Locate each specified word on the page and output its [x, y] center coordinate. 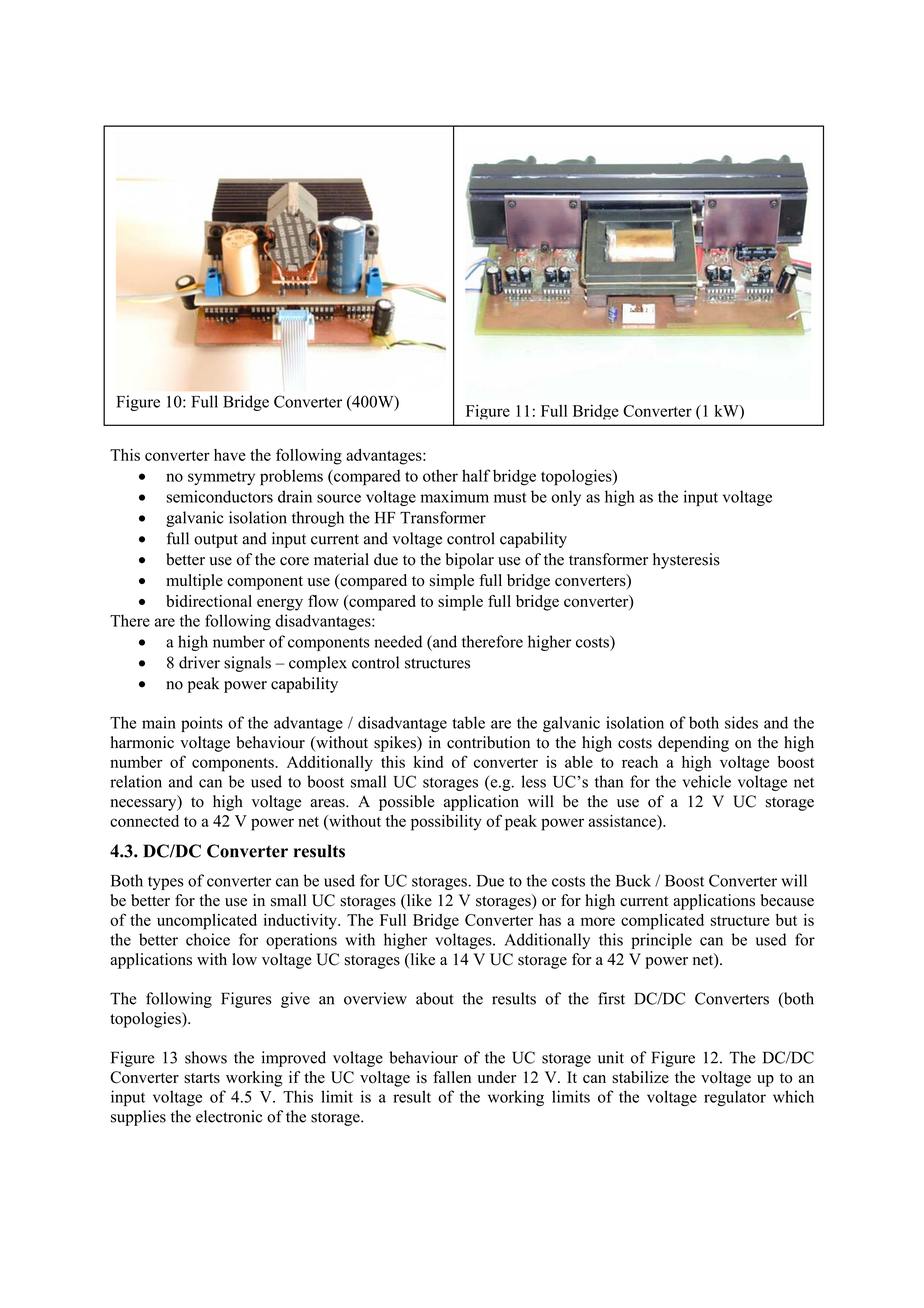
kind [428, 762]
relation [136, 781]
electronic [229, 1116]
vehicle [706, 781]
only [566, 498]
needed [398, 641]
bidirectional [209, 601]
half [476, 475]
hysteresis [686, 561]
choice [208, 939]
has [550, 920]
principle [661, 941]
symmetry [221, 478]
